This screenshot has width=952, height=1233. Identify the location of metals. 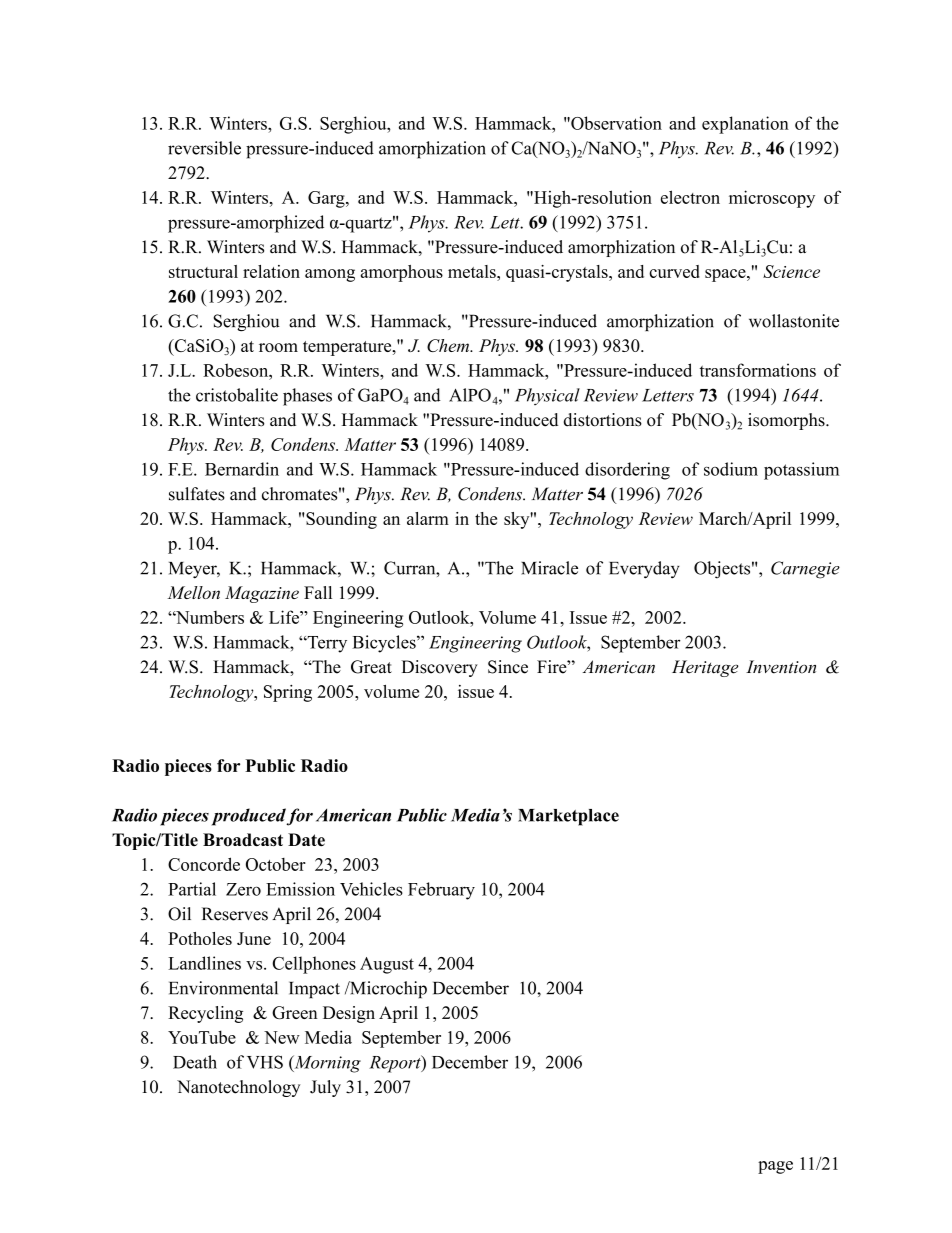
(473, 271).
